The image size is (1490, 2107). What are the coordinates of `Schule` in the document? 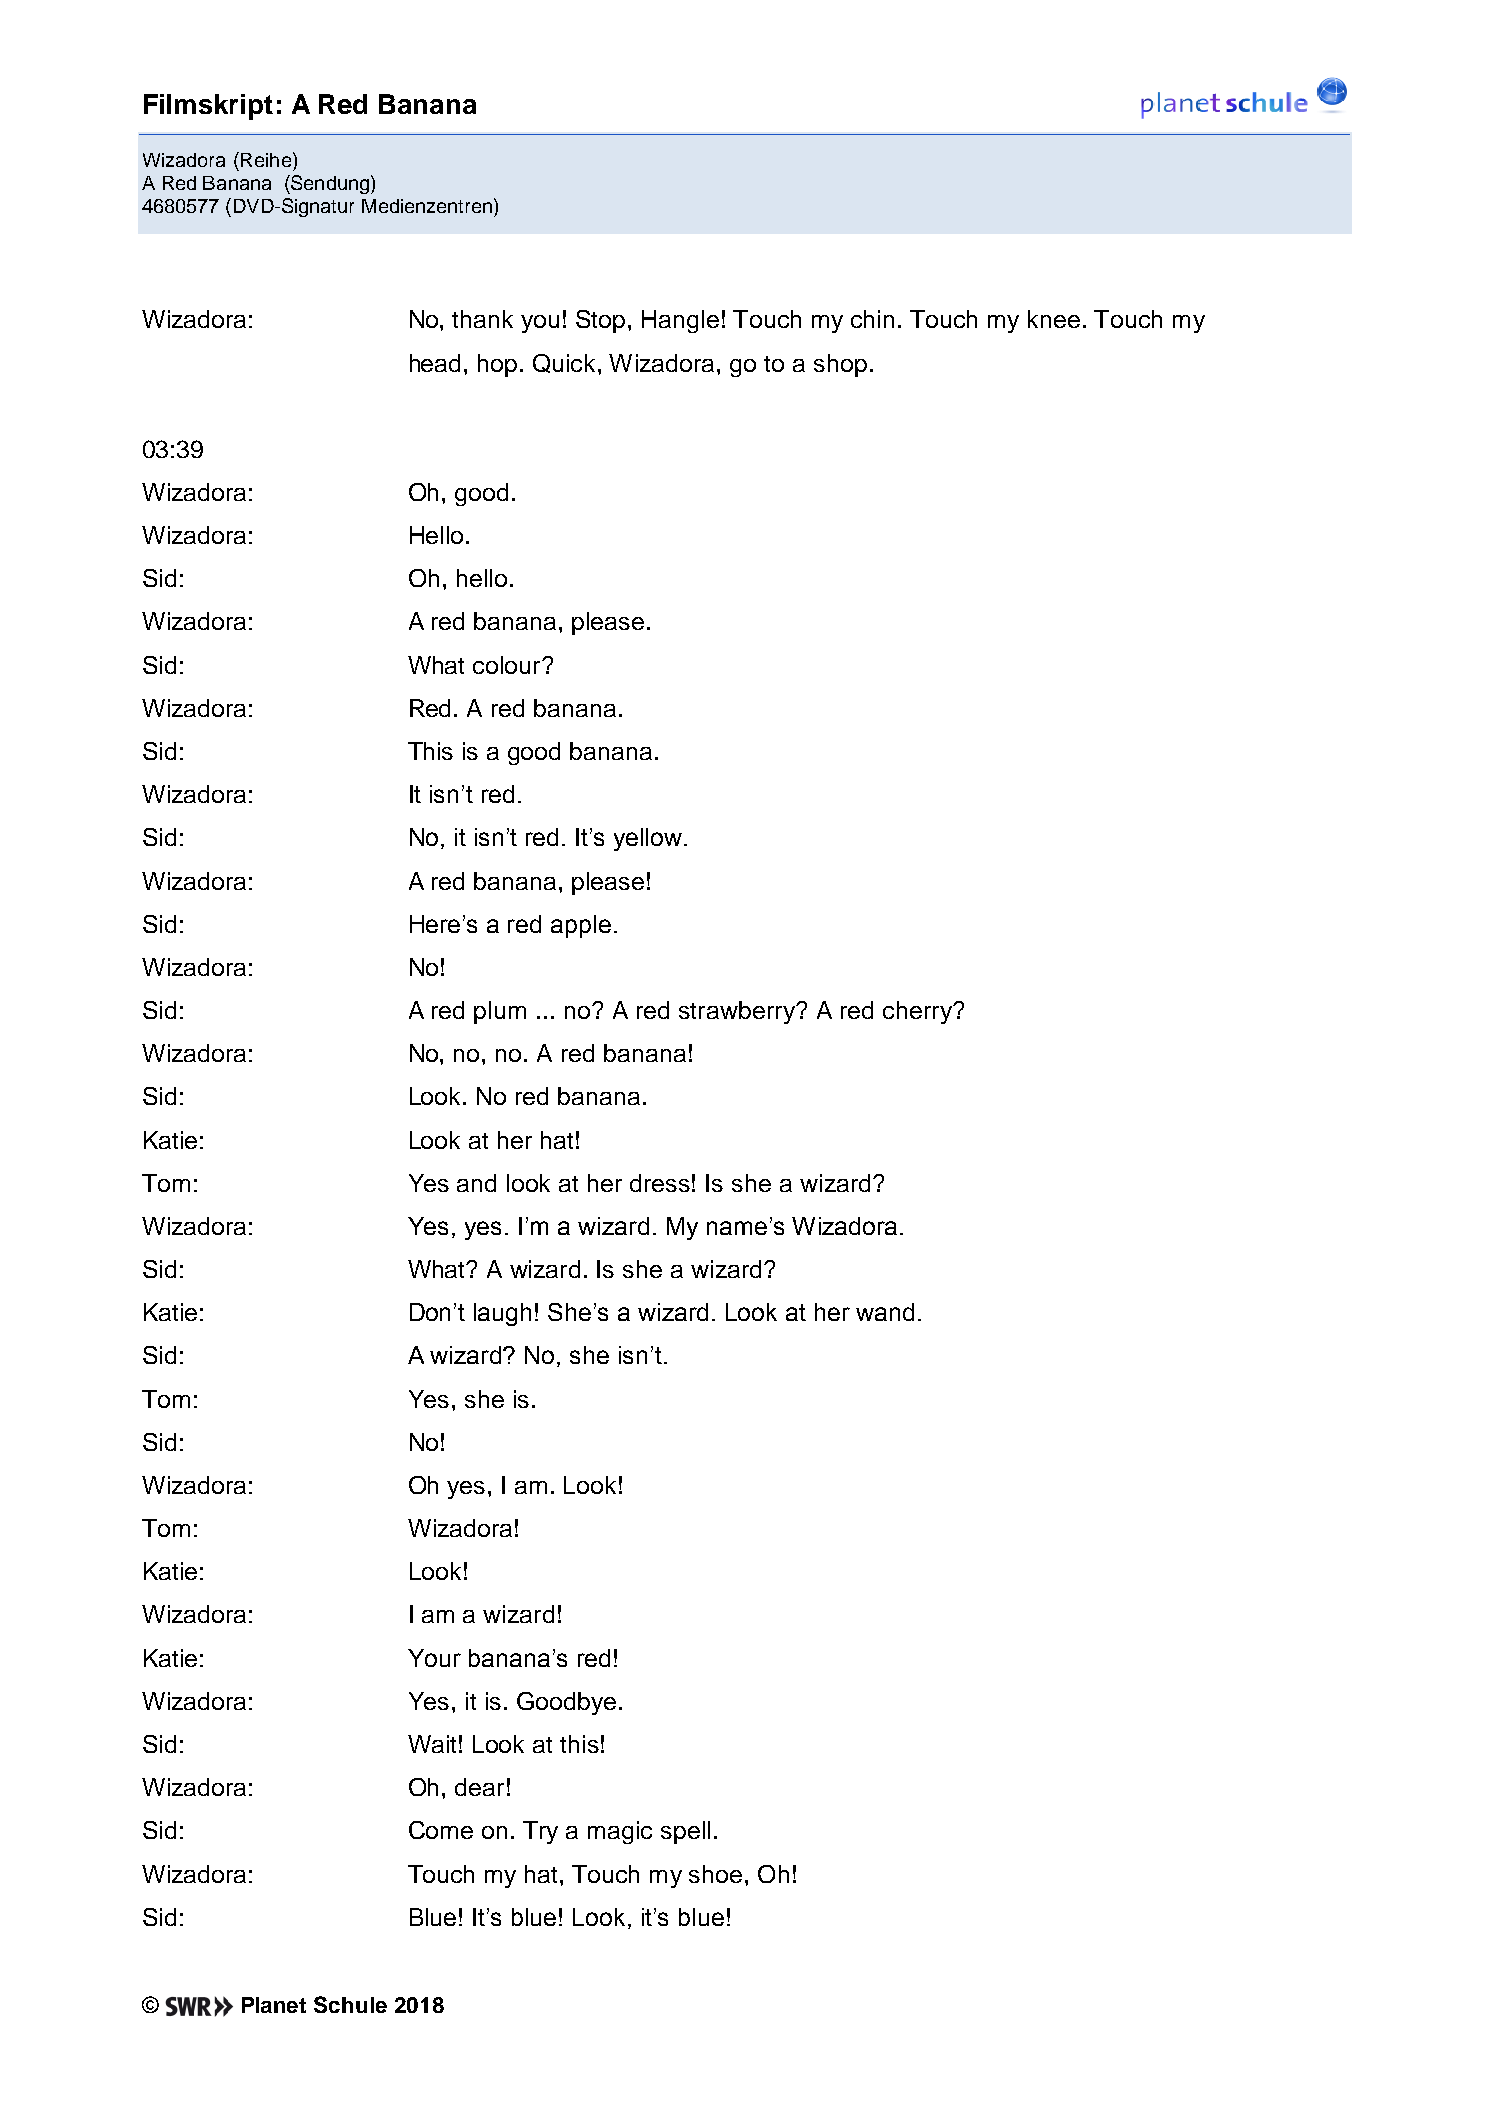 It's located at (350, 2004).
